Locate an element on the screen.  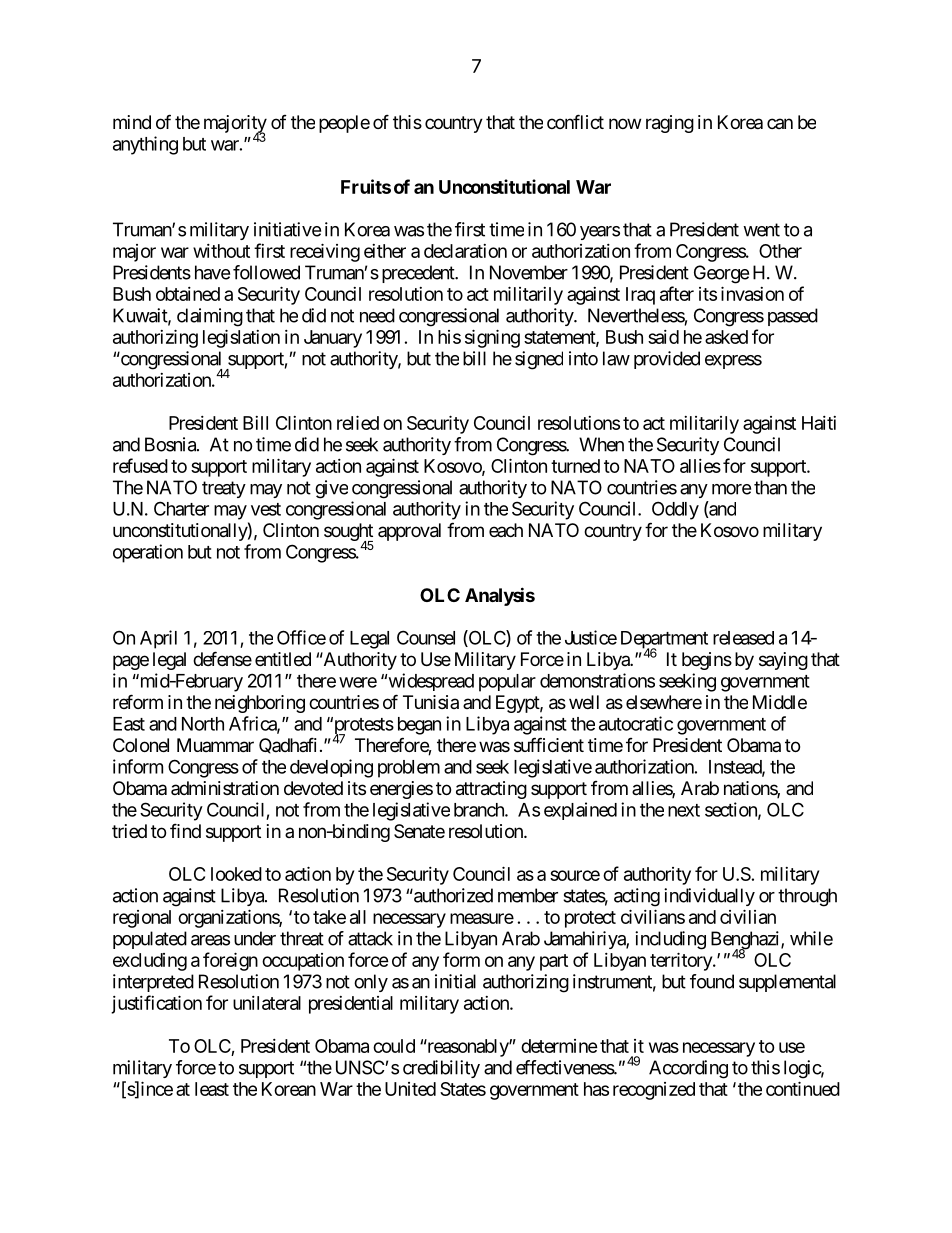
can is located at coordinates (780, 123).
